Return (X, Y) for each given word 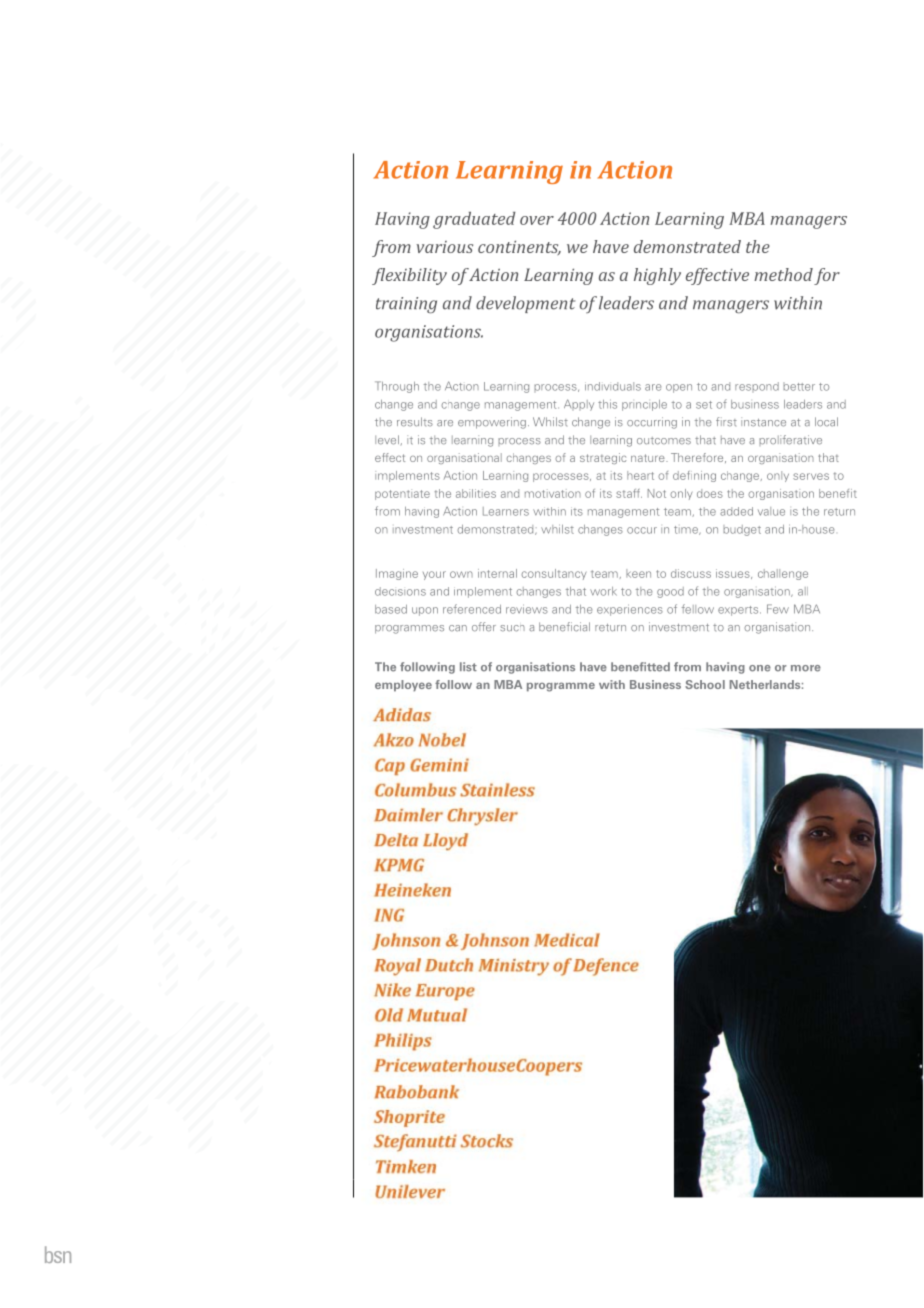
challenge (783, 574)
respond (757, 387)
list (468, 667)
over (537, 220)
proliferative (790, 440)
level (387, 440)
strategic (603, 458)
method (783, 274)
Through (397, 387)
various (444, 247)
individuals (613, 386)
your (434, 575)
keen (638, 573)
